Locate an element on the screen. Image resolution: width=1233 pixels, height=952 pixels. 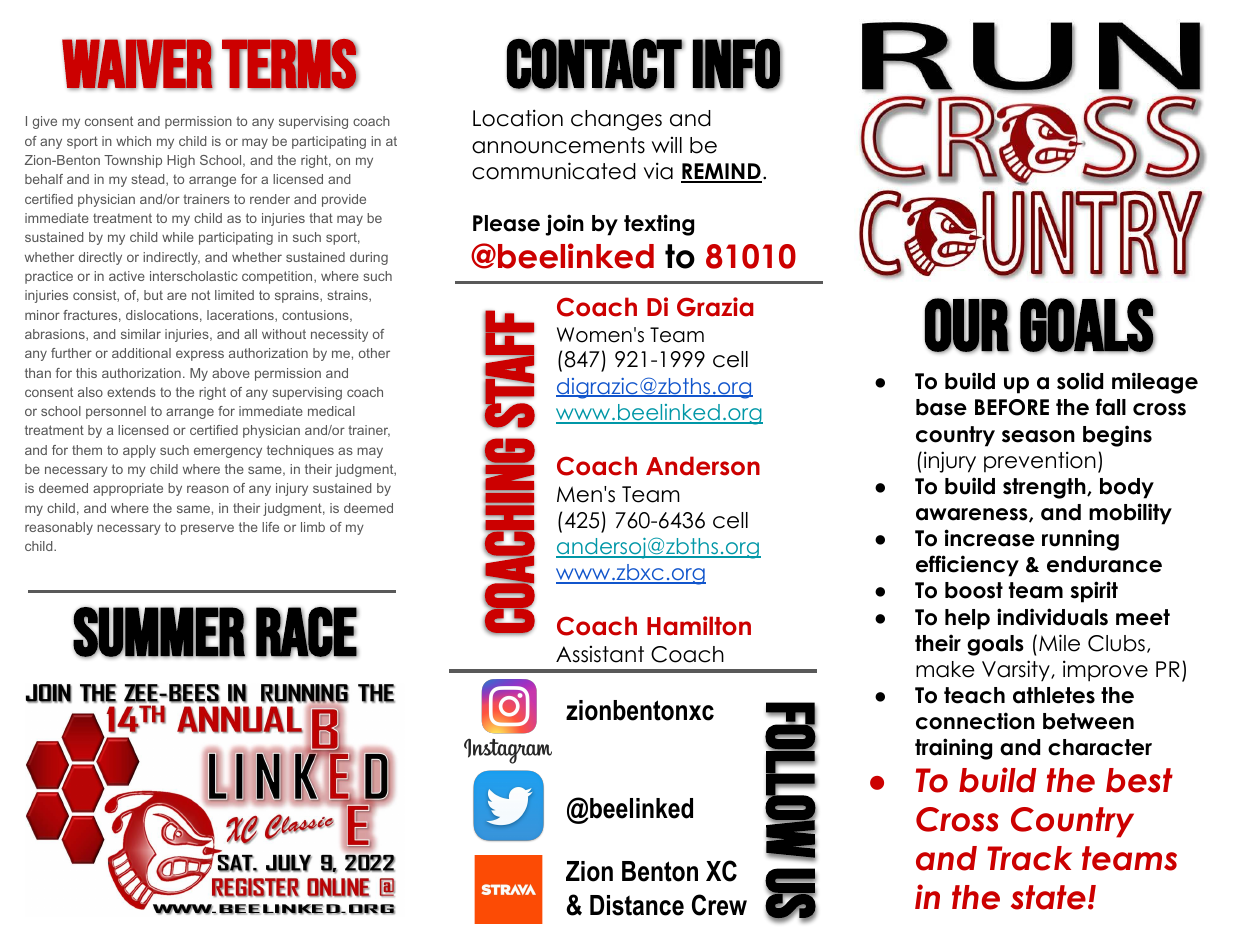
Distance is located at coordinates (637, 905).
